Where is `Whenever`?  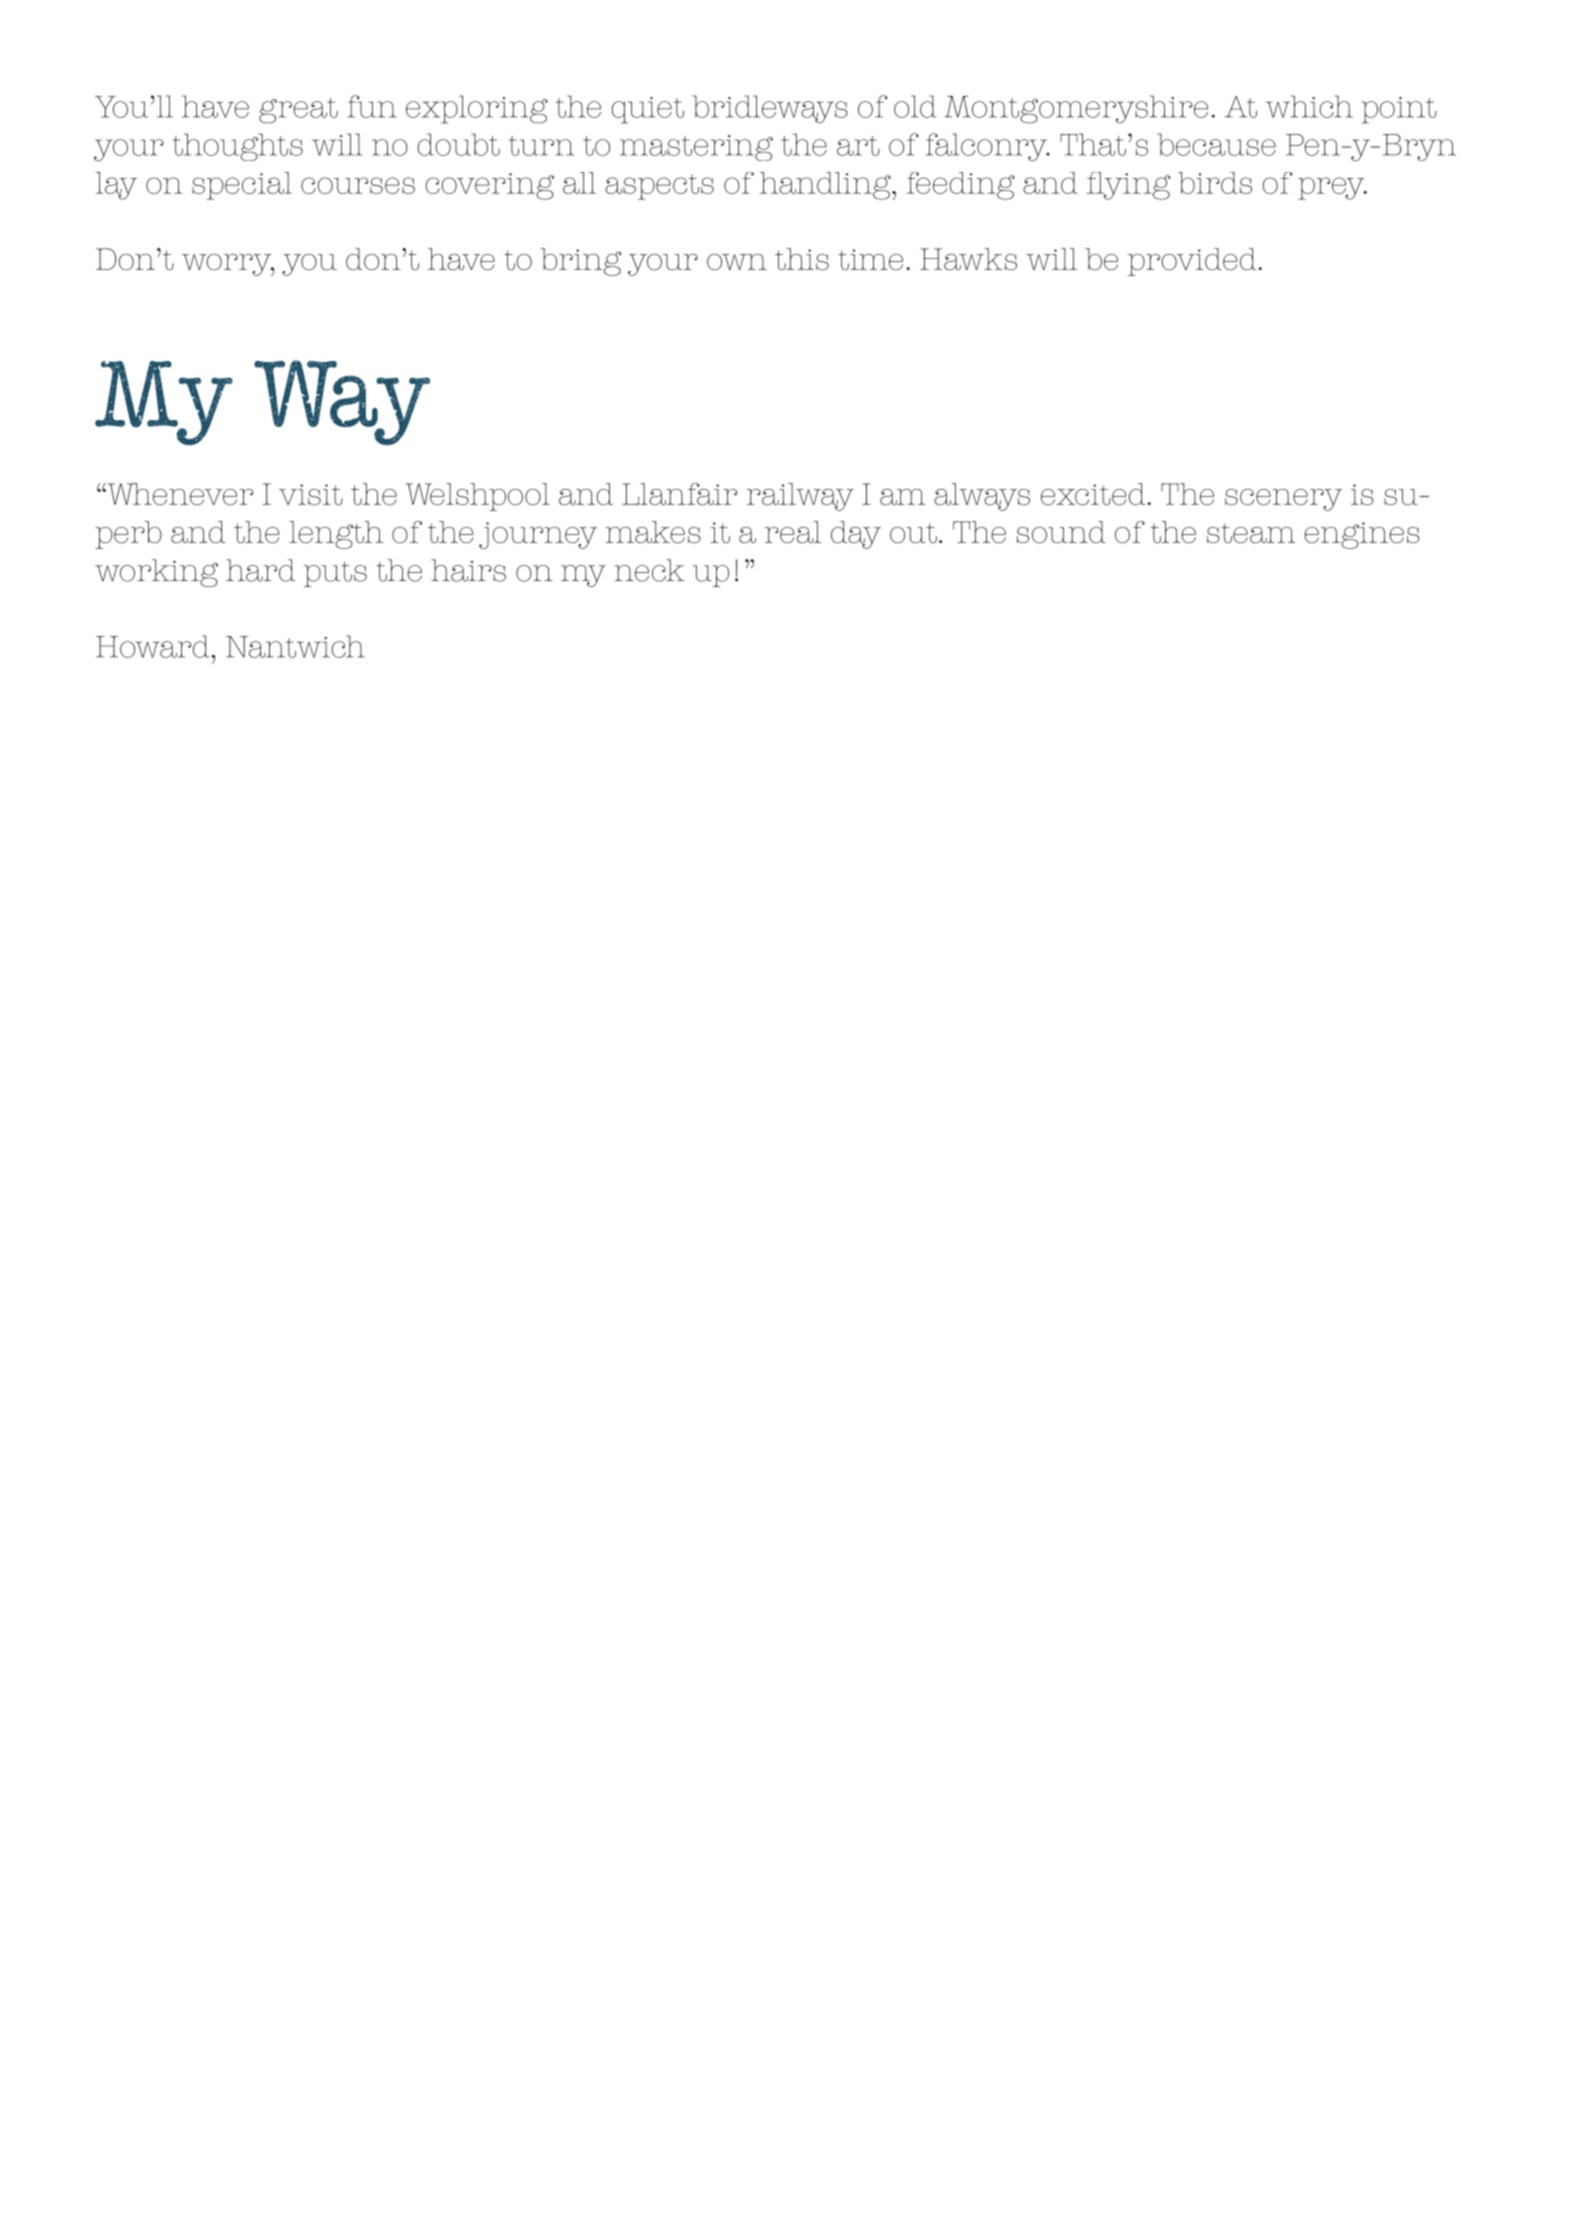 Whenever is located at coordinates (179, 494).
